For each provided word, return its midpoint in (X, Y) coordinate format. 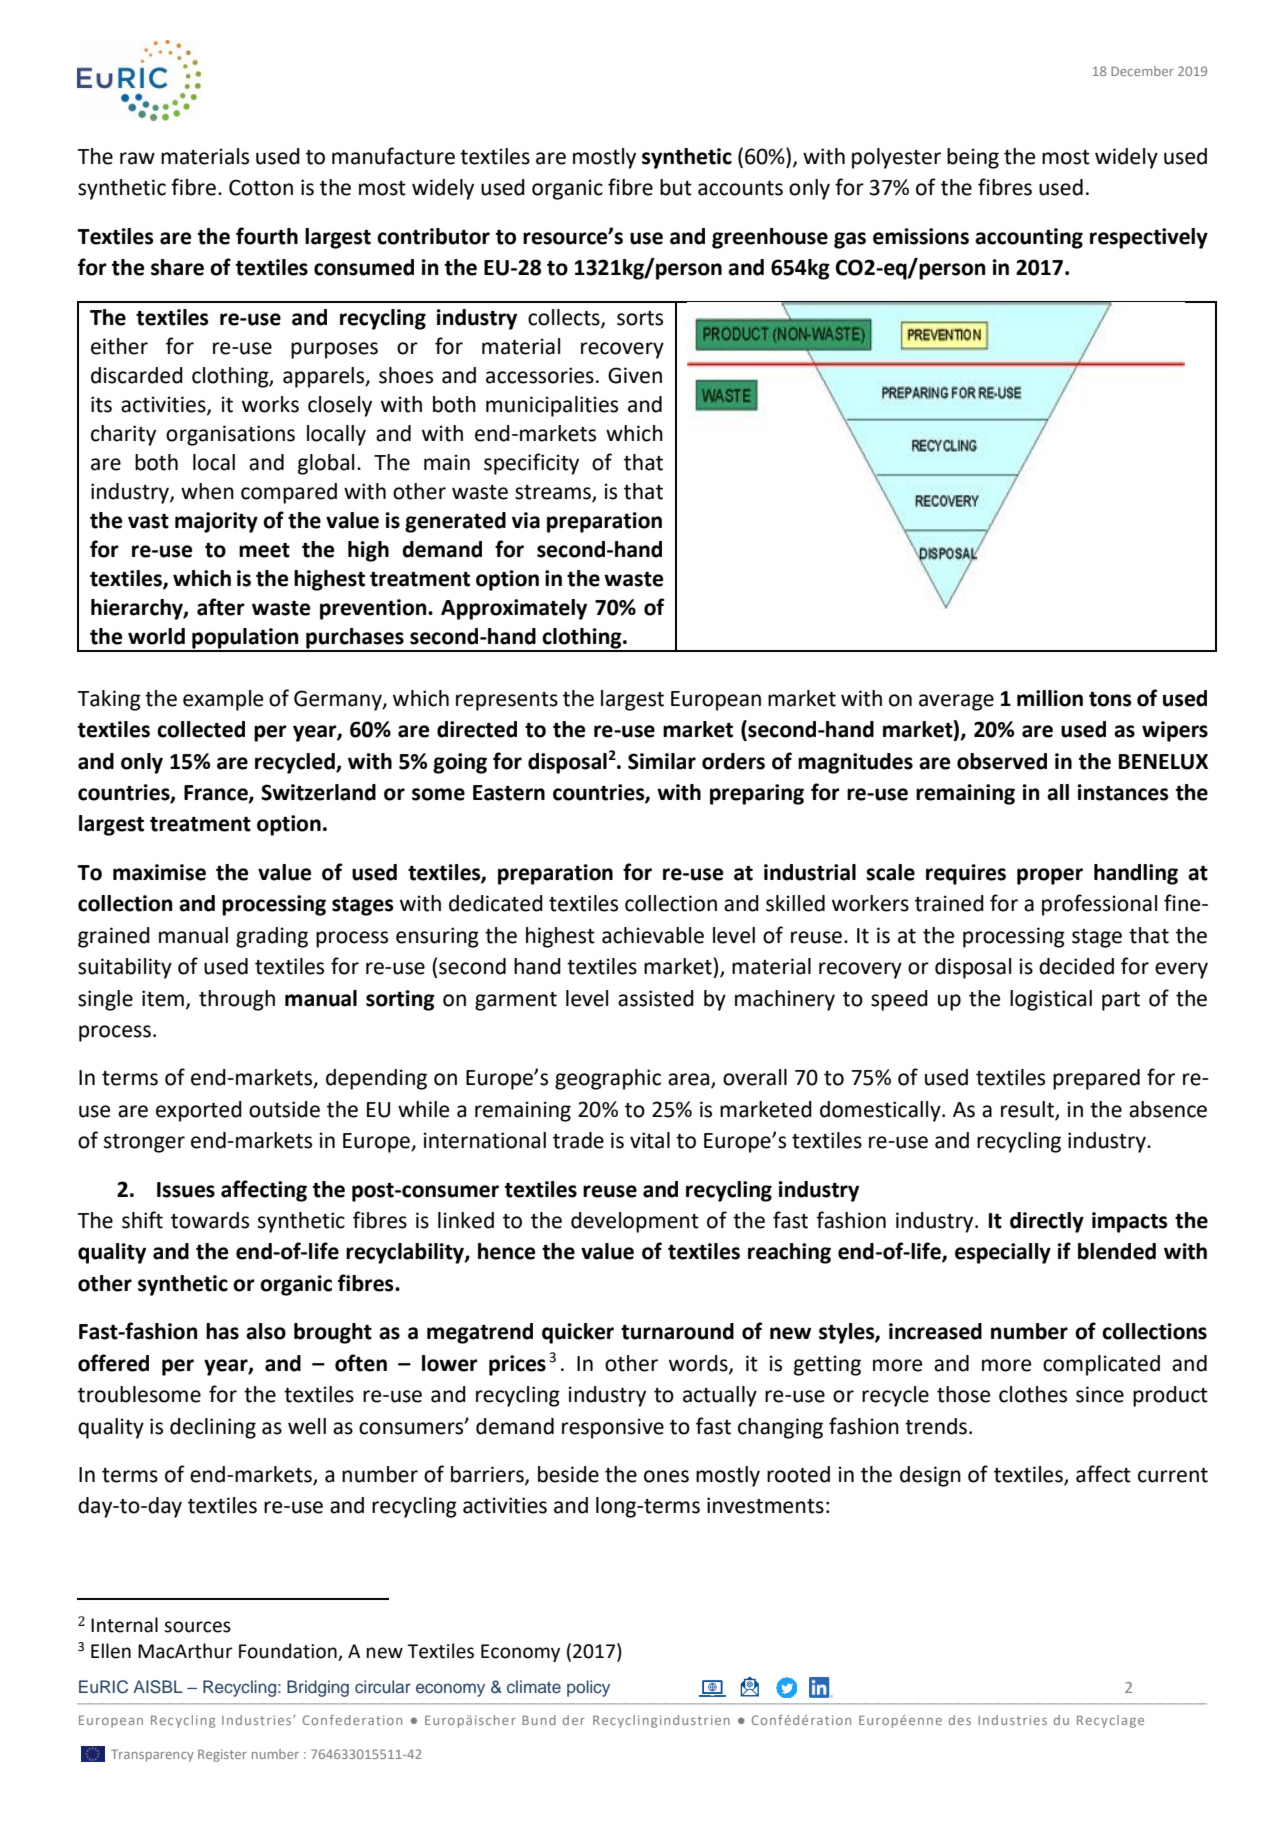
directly (1047, 1222)
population (245, 639)
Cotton (261, 187)
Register (222, 1755)
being (973, 158)
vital (650, 1140)
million (1050, 698)
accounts (740, 188)
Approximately (514, 609)
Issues (186, 1190)
